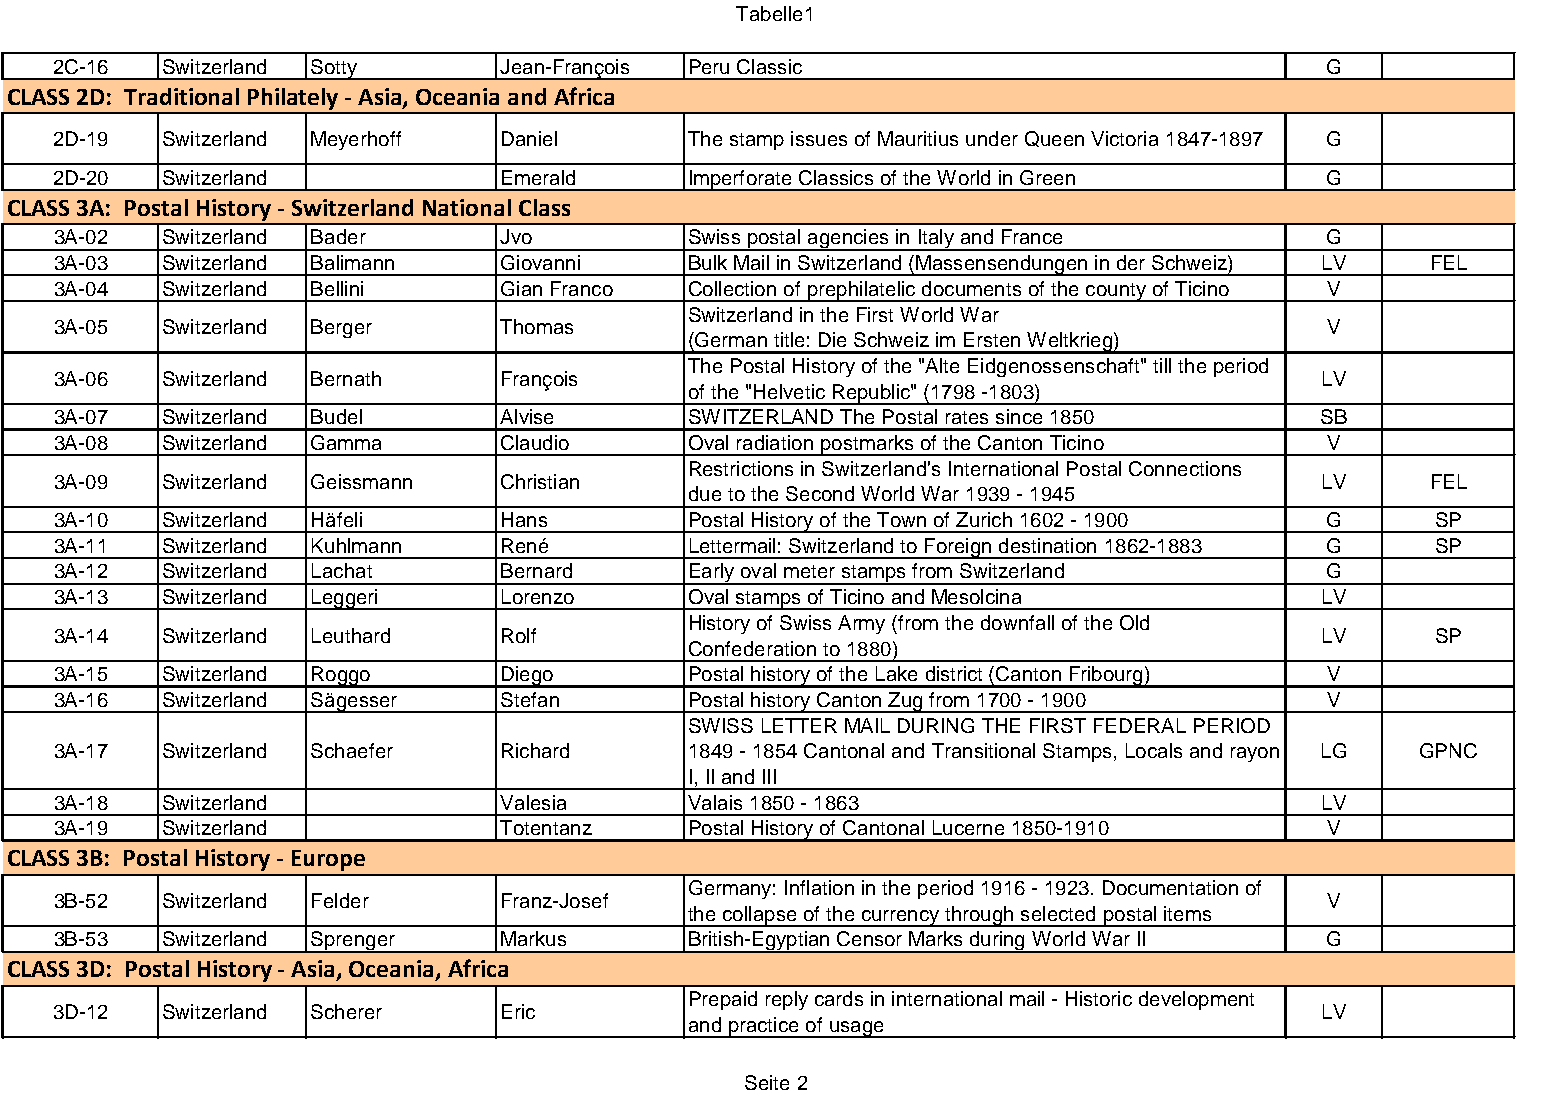  Describe the element at coordinates (336, 416) in the screenshot. I see `Budel` at that location.
